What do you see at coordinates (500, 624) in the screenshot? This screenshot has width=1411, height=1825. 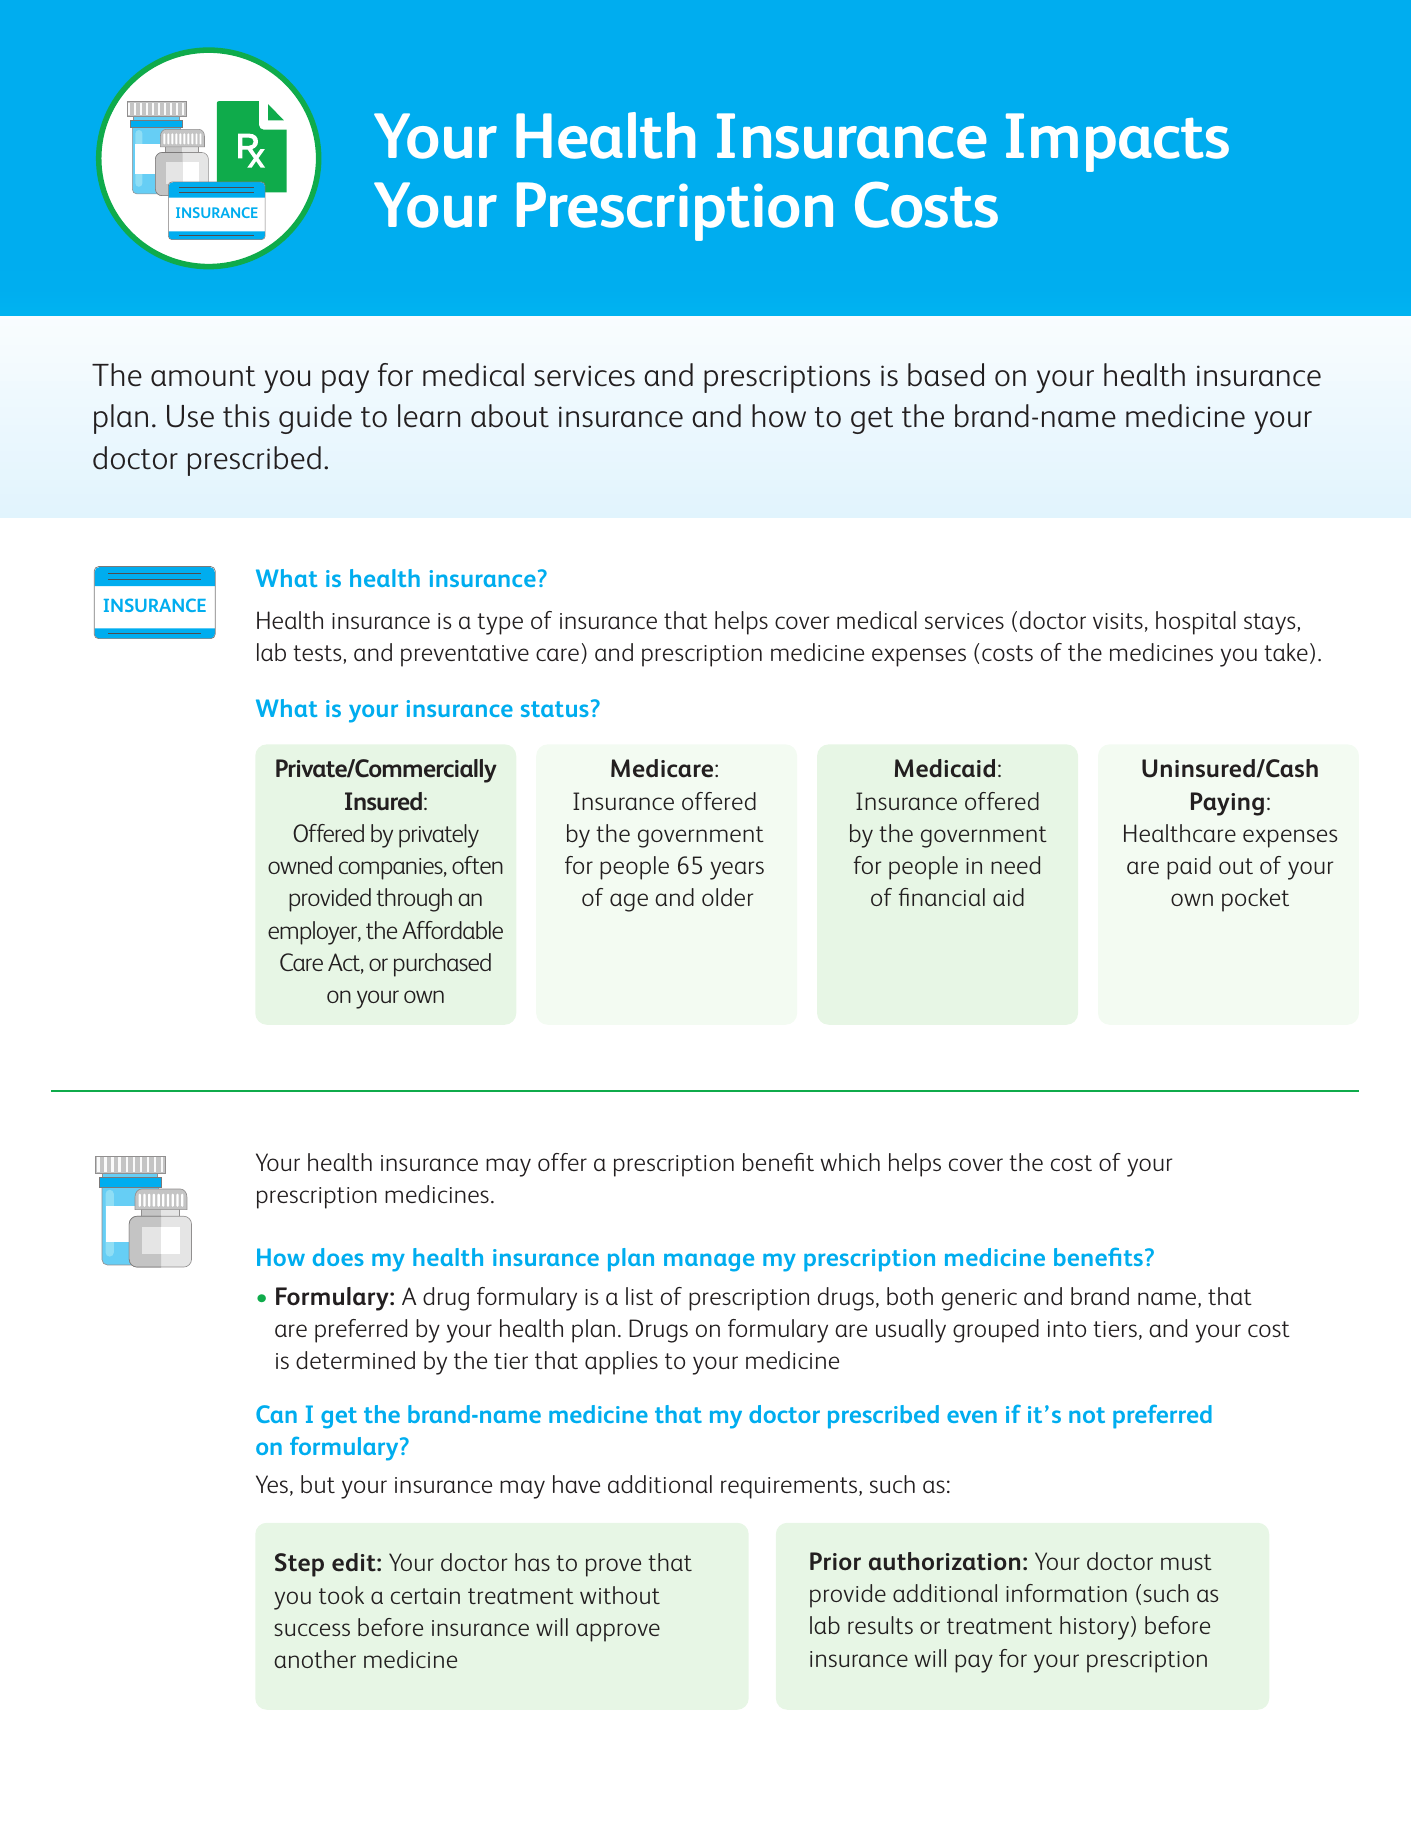 I see `type` at bounding box center [500, 624].
